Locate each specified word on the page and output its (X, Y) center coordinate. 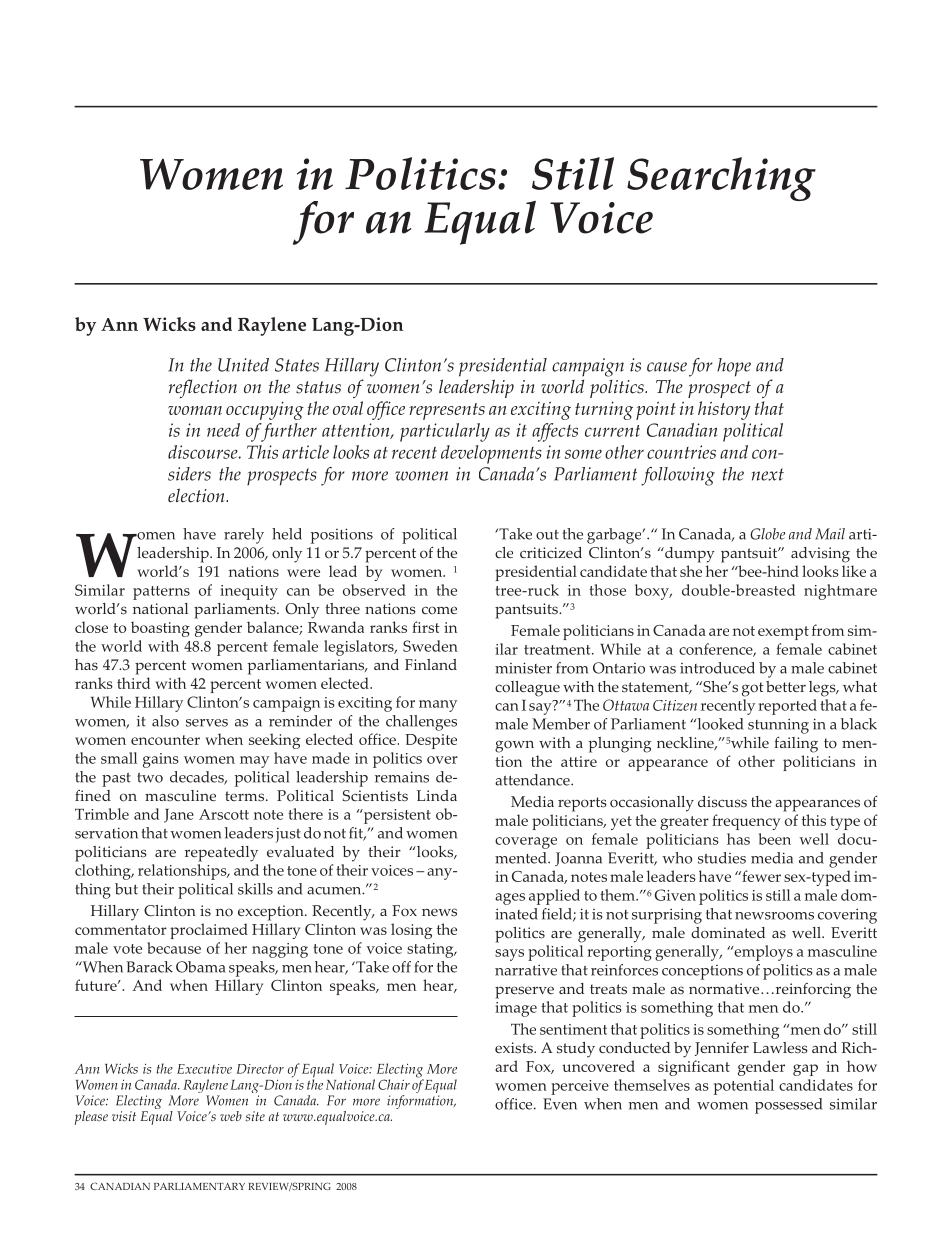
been (775, 839)
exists (515, 1048)
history (724, 410)
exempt (783, 633)
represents (447, 411)
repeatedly (221, 854)
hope (734, 367)
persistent (396, 816)
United (243, 365)
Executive (204, 1069)
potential (744, 1087)
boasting (160, 629)
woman (195, 410)
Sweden (430, 646)
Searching (721, 179)
